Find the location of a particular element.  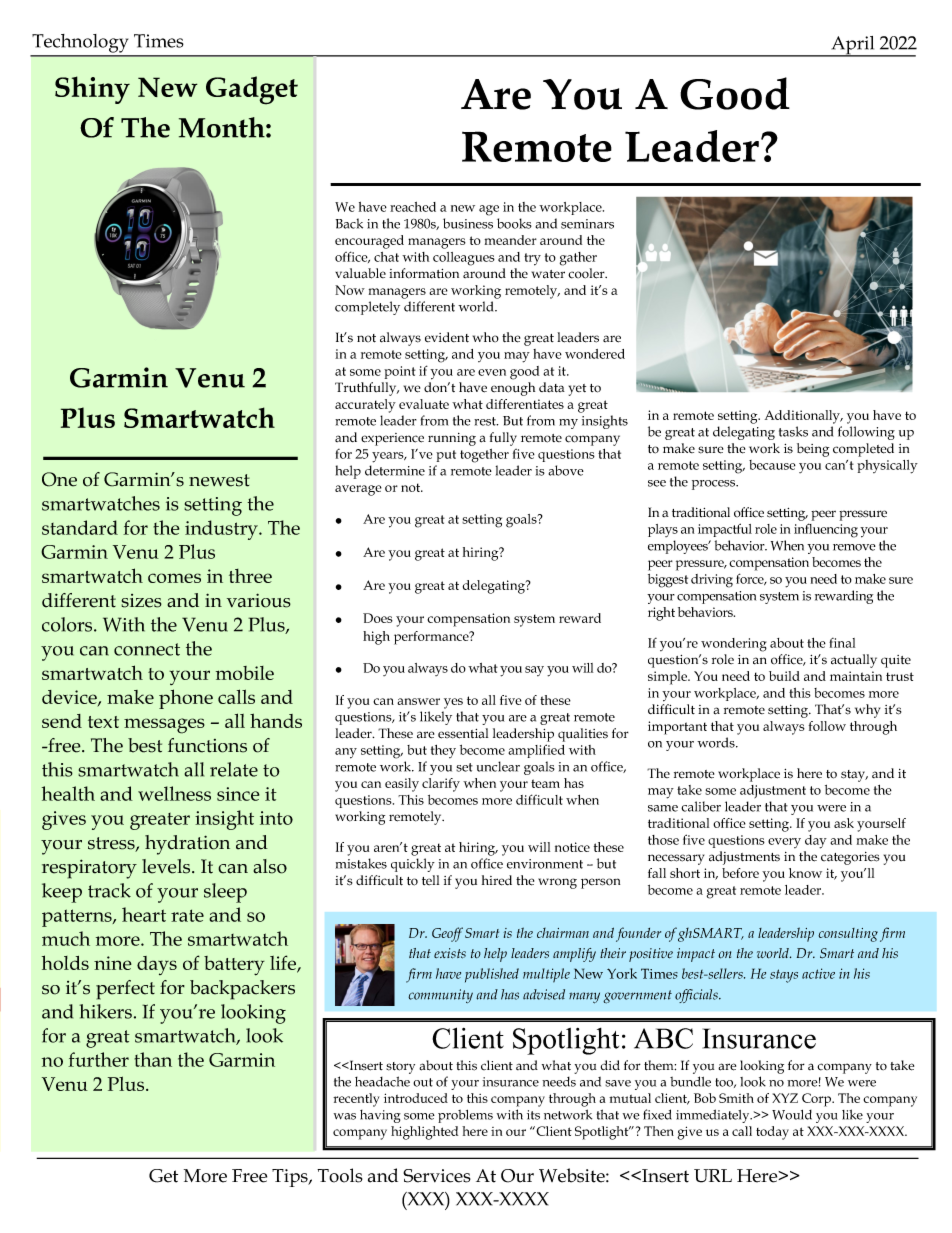

newest is located at coordinates (219, 480).
